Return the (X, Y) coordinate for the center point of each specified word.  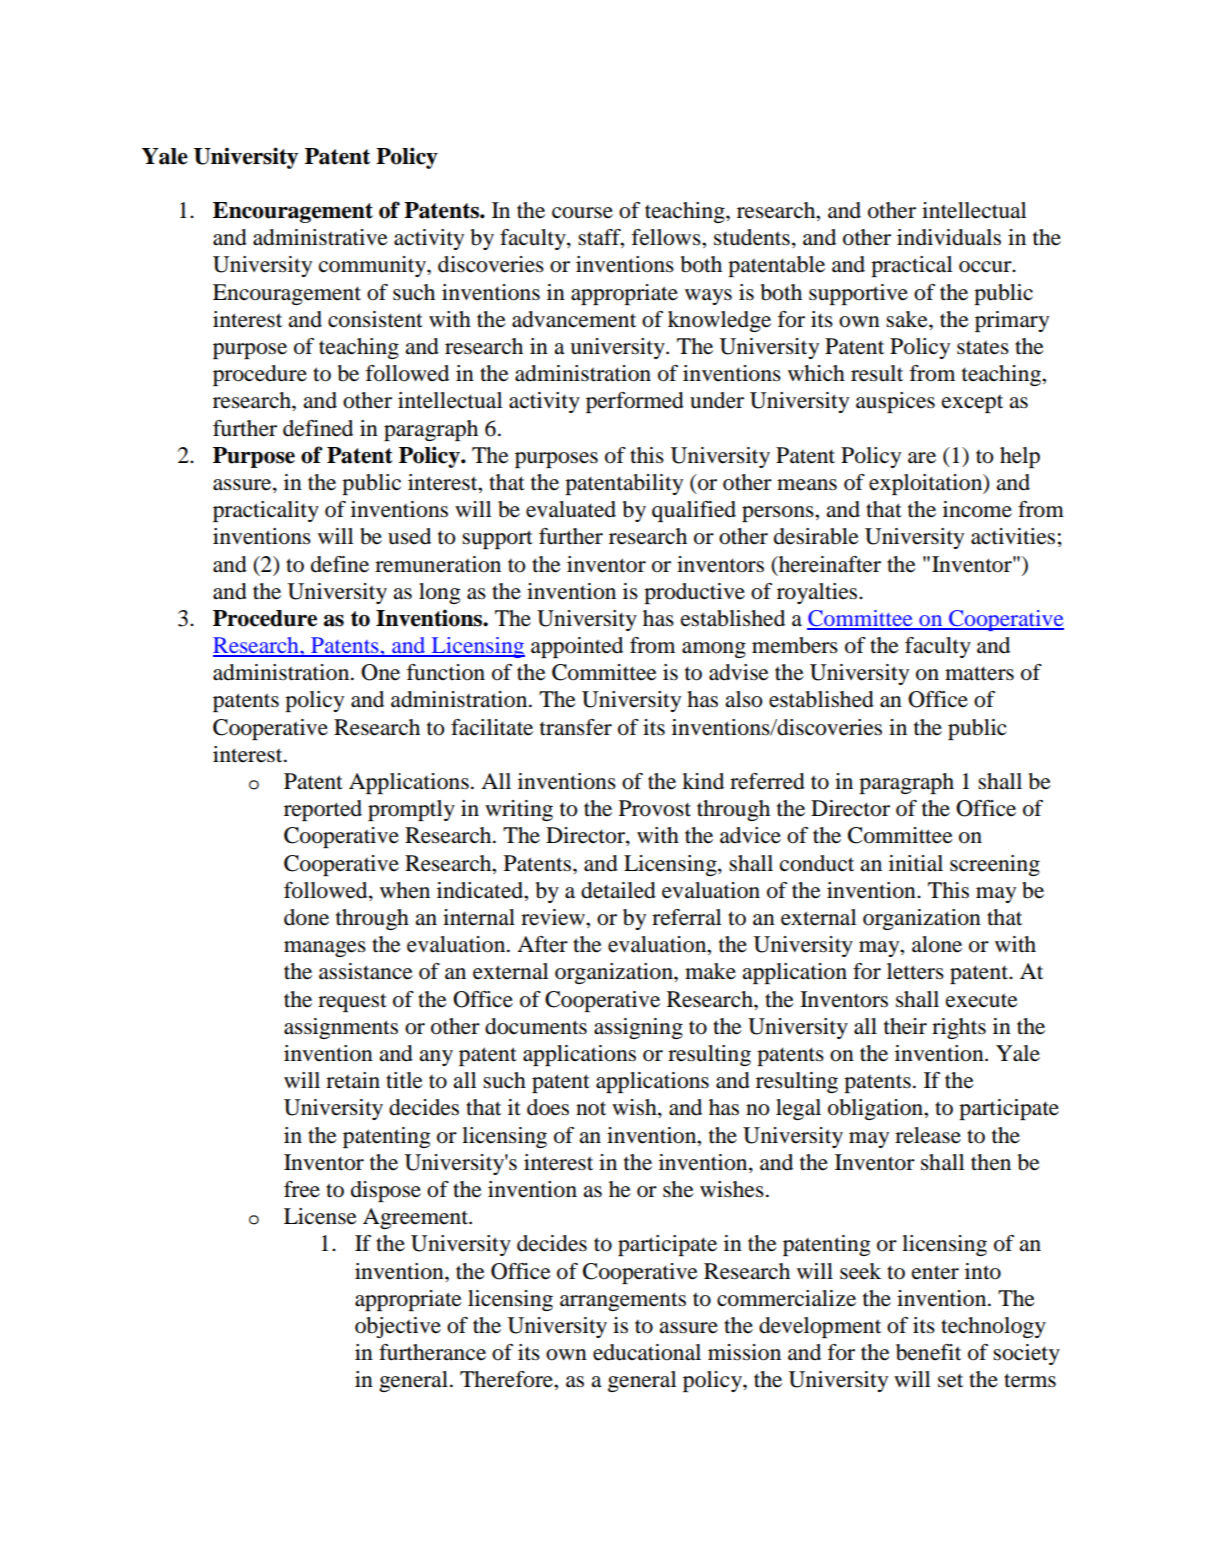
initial (916, 863)
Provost (655, 808)
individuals (949, 237)
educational (647, 1352)
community (373, 266)
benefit (928, 1352)
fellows (667, 237)
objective (398, 1327)
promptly (411, 810)
